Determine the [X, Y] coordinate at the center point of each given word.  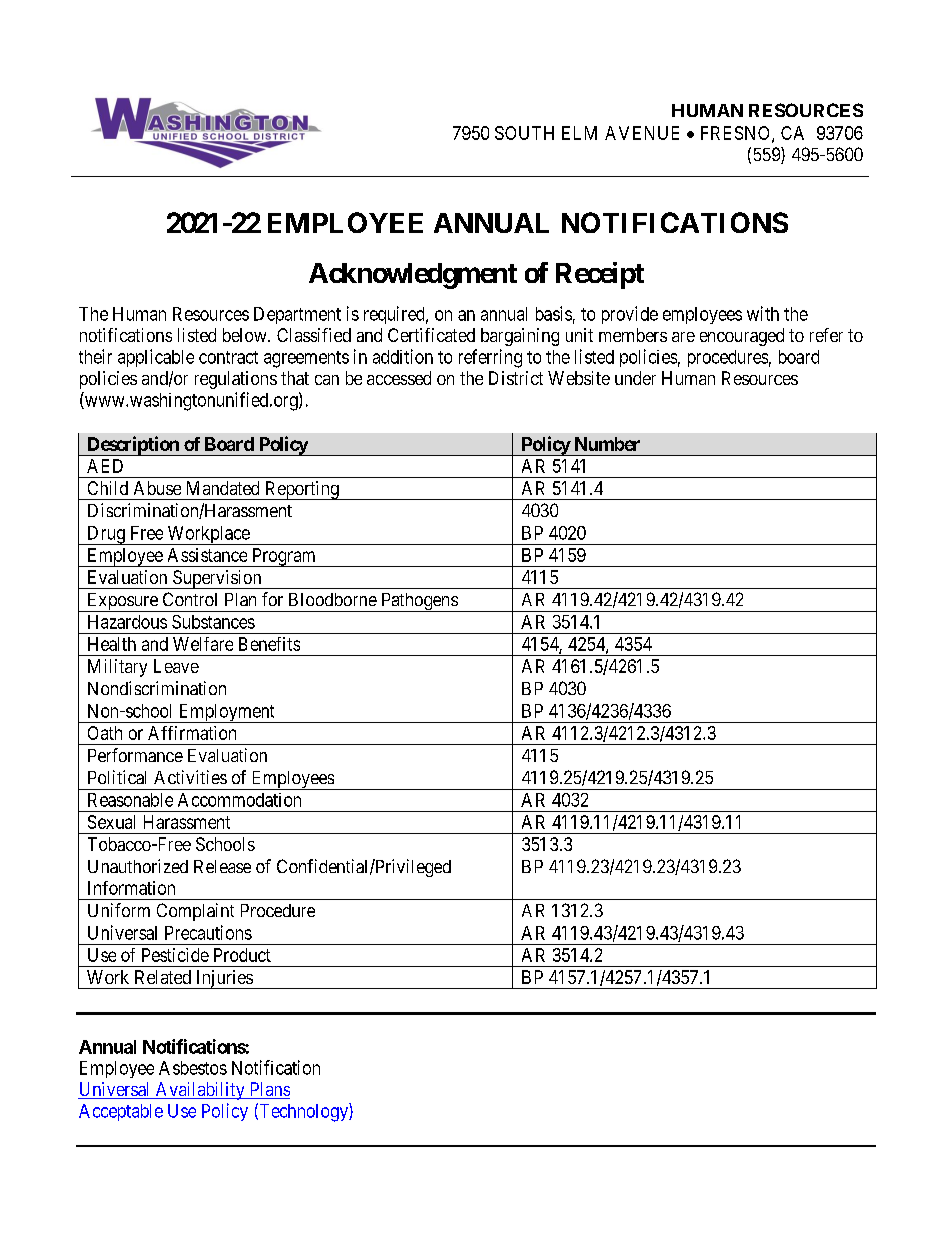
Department [297, 315]
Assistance [207, 555]
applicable [156, 358]
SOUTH [524, 133]
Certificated [431, 335]
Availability [200, 1091]
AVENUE [642, 133]
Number [607, 444]
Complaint [195, 912]
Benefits [269, 644]
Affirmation [192, 733]
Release [222, 866]
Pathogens [419, 602]
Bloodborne [333, 599]
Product [242, 955]
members [633, 335]
